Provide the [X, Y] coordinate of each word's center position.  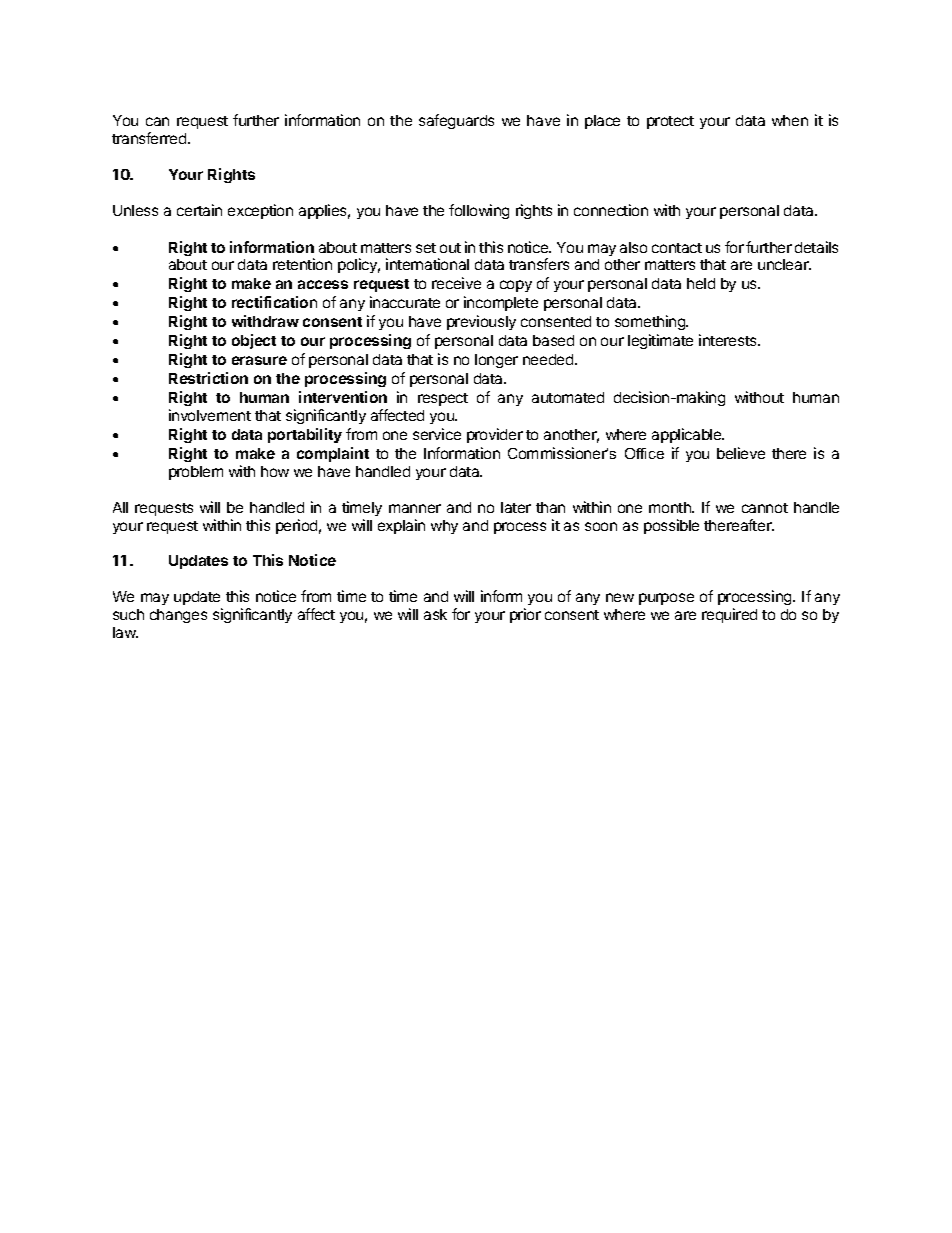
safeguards [456, 121]
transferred [150, 138]
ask [435, 614]
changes [178, 616]
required [729, 615]
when [790, 120]
